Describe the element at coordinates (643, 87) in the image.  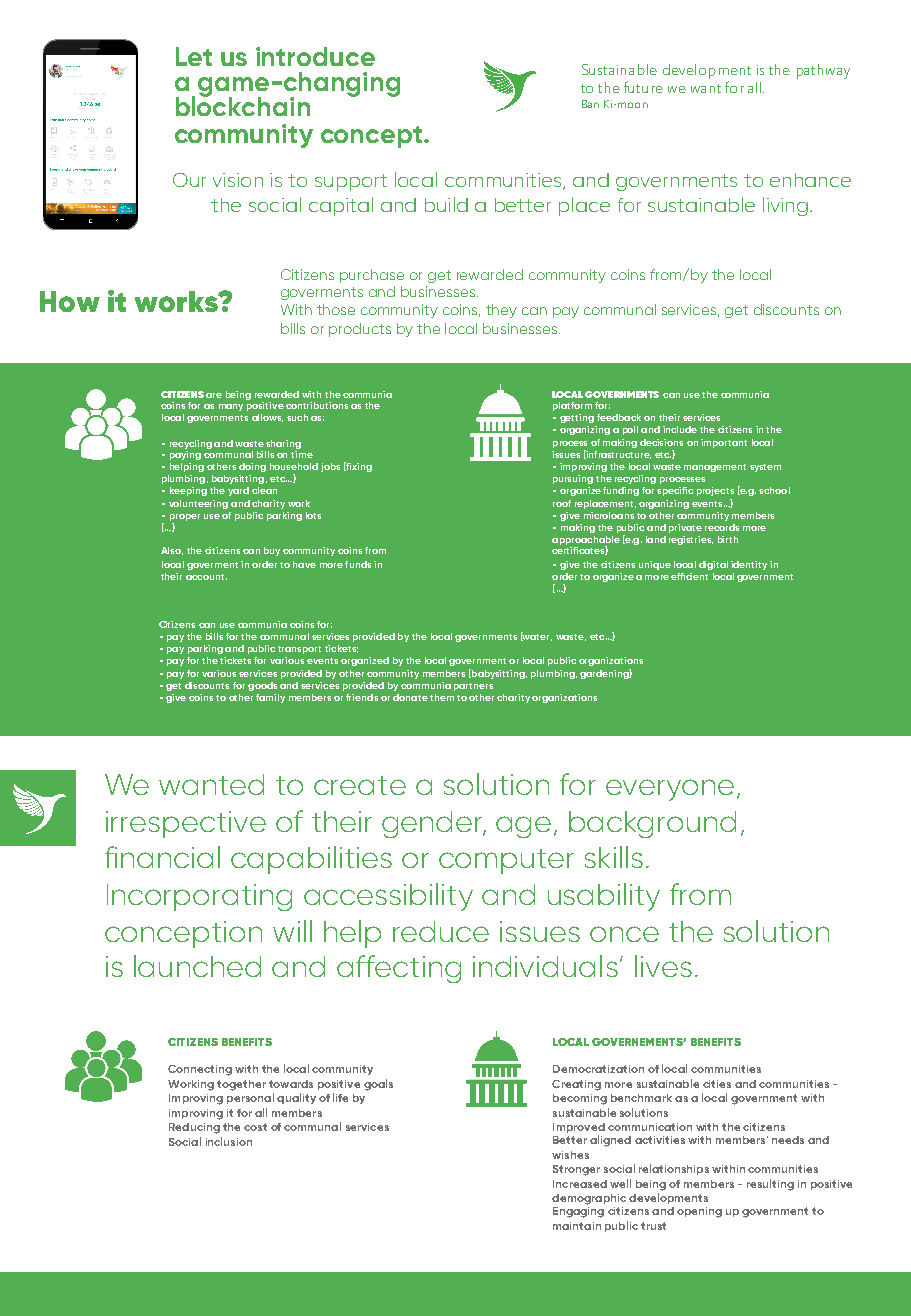
I see `future` at that location.
